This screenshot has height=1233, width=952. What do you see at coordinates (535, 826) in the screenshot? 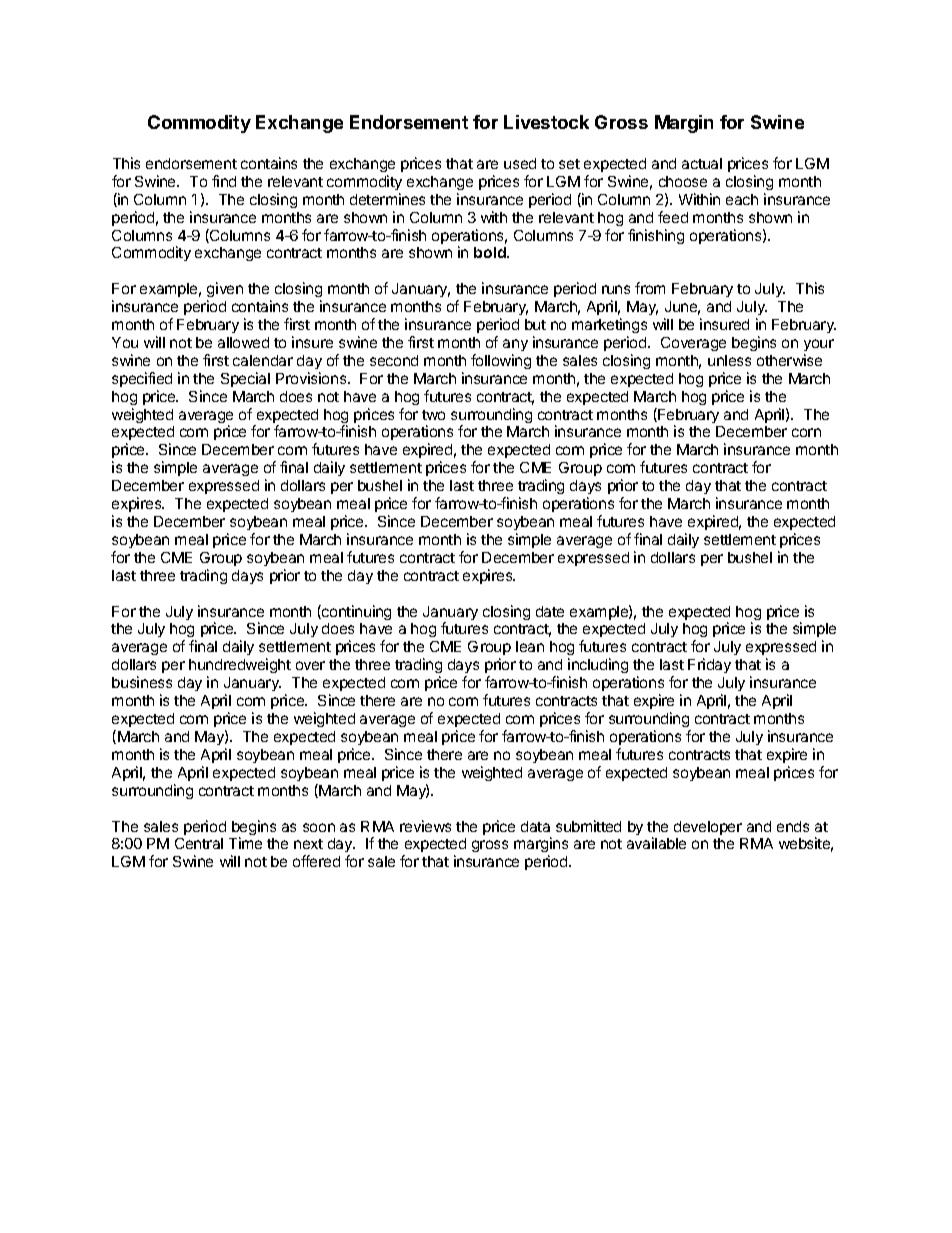
I see `data` at bounding box center [535, 826].
